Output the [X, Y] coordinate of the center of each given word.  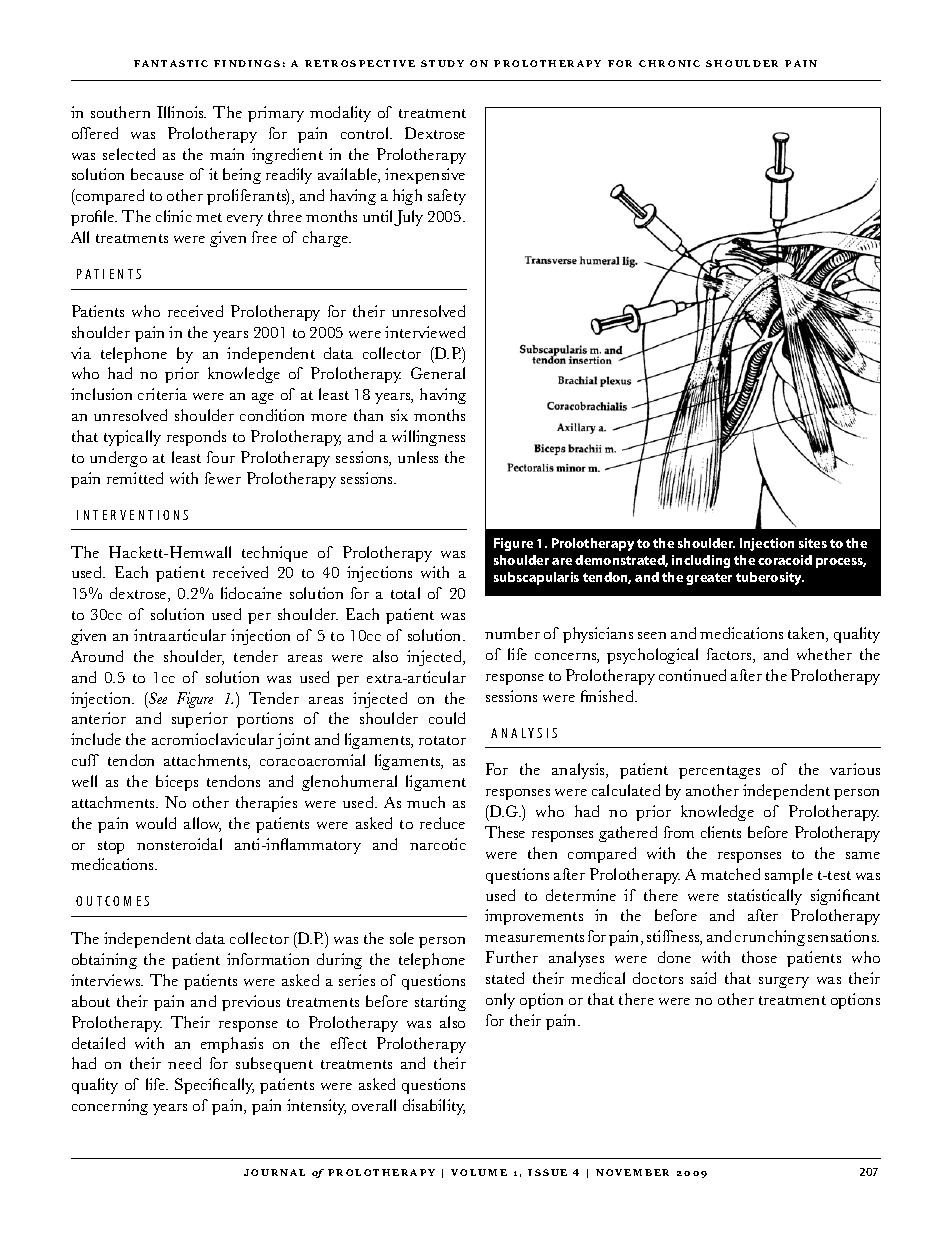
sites [813, 543]
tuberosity [770, 578]
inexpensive [425, 176]
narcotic [438, 844]
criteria [162, 394]
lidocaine [251, 593]
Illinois [181, 112]
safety [447, 197]
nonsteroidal [179, 844]
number [512, 633]
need [184, 1063]
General [438, 373]
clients [721, 832]
